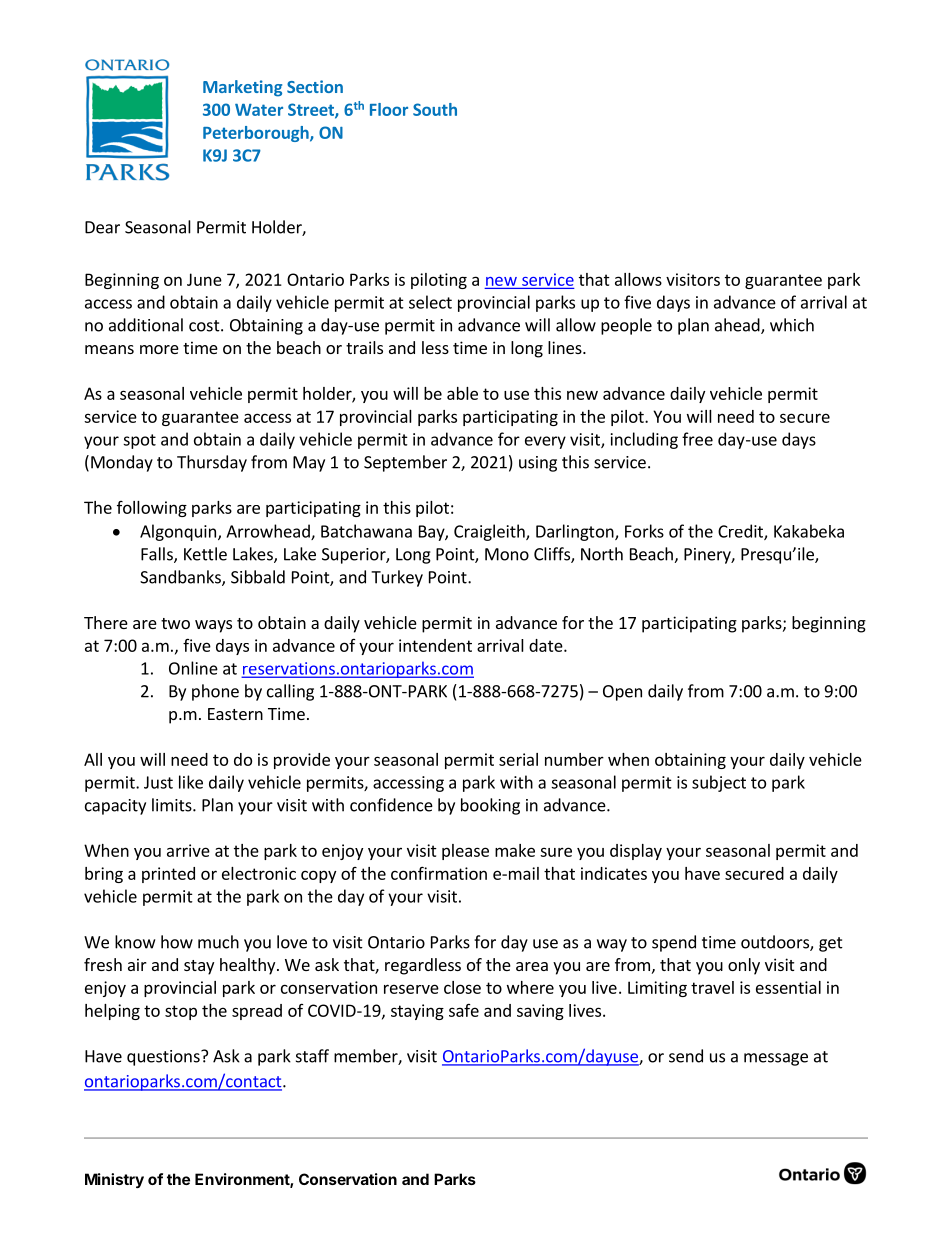 This screenshot has width=952, height=1233. I want to click on outdoors, so click(776, 943).
